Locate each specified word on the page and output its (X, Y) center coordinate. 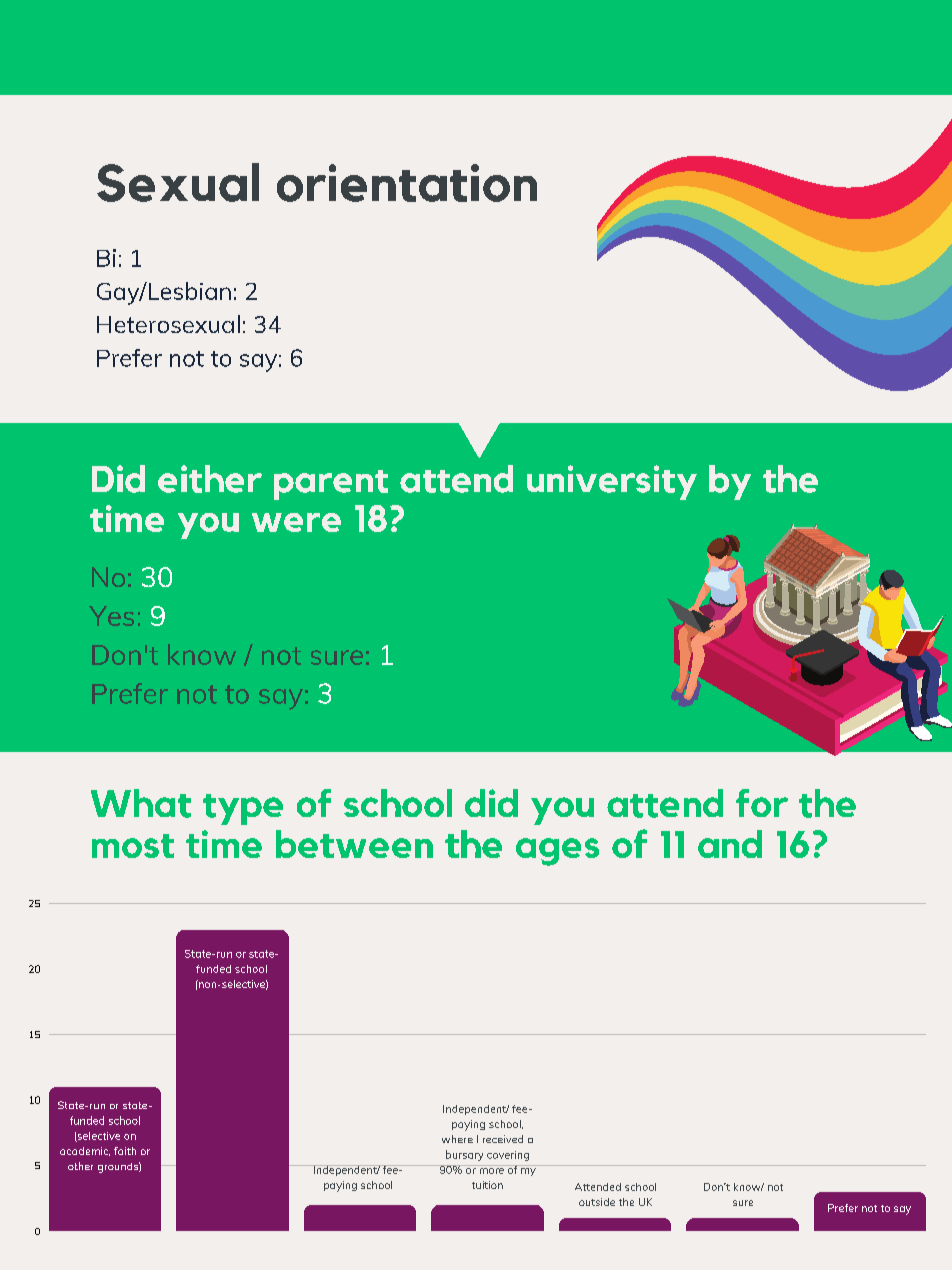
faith (125, 1151)
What (141, 803)
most (133, 846)
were (296, 522)
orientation (407, 183)
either (210, 479)
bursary (464, 1155)
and (730, 844)
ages (557, 852)
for (762, 803)
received (503, 1139)
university (612, 482)
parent (331, 485)
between (354, 844)
